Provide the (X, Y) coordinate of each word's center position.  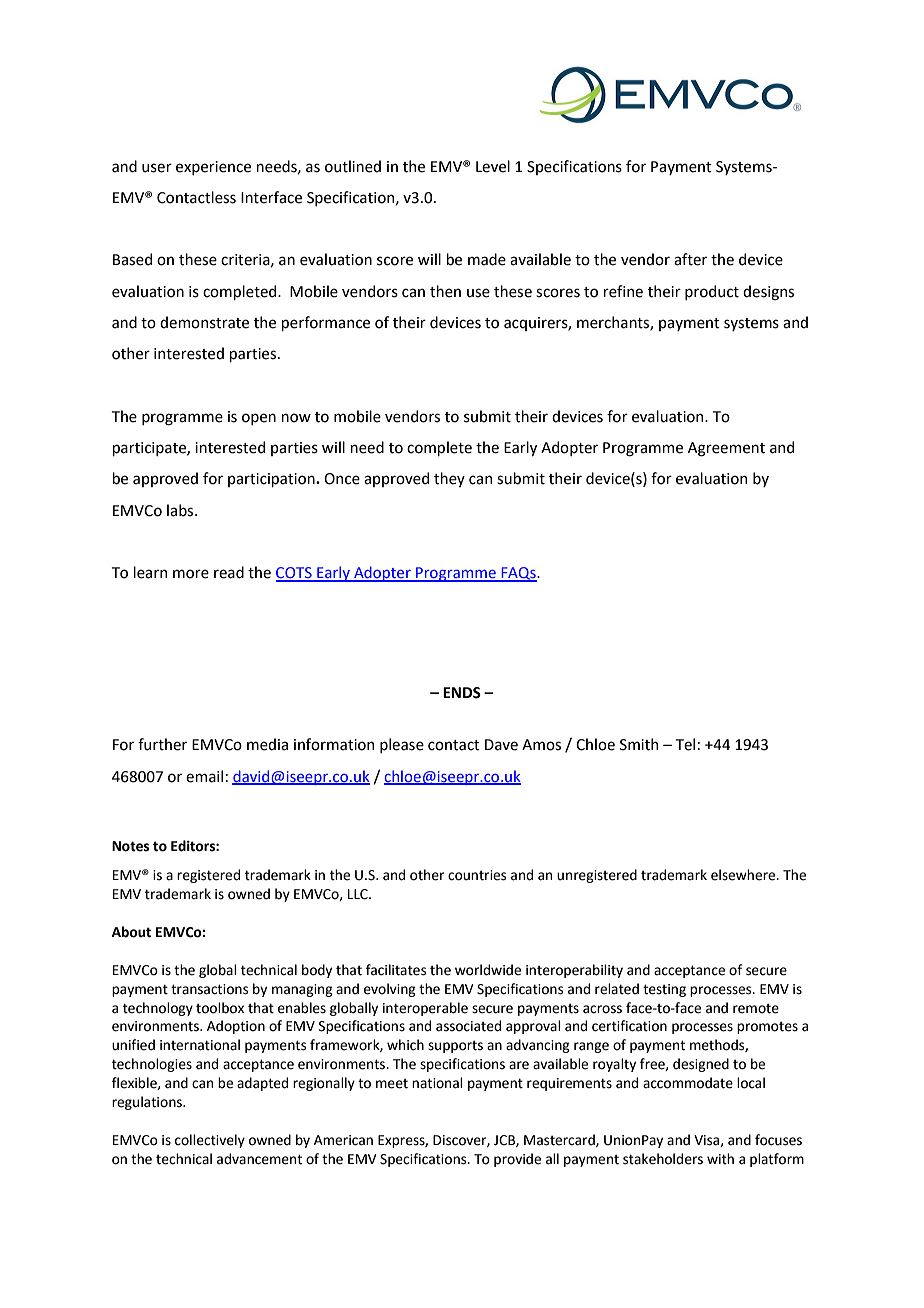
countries (477, 875)
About (131, 932)
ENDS (462, 693)
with (720, 1159)
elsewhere (744, 875)
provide (517, 1160)
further (162, 744)
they (449, 479)
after (690, 259)
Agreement (726, 449)
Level (493, 166)
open (259, 419)
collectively (210, 1141)
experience (213, 168)
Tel (685, 744)
